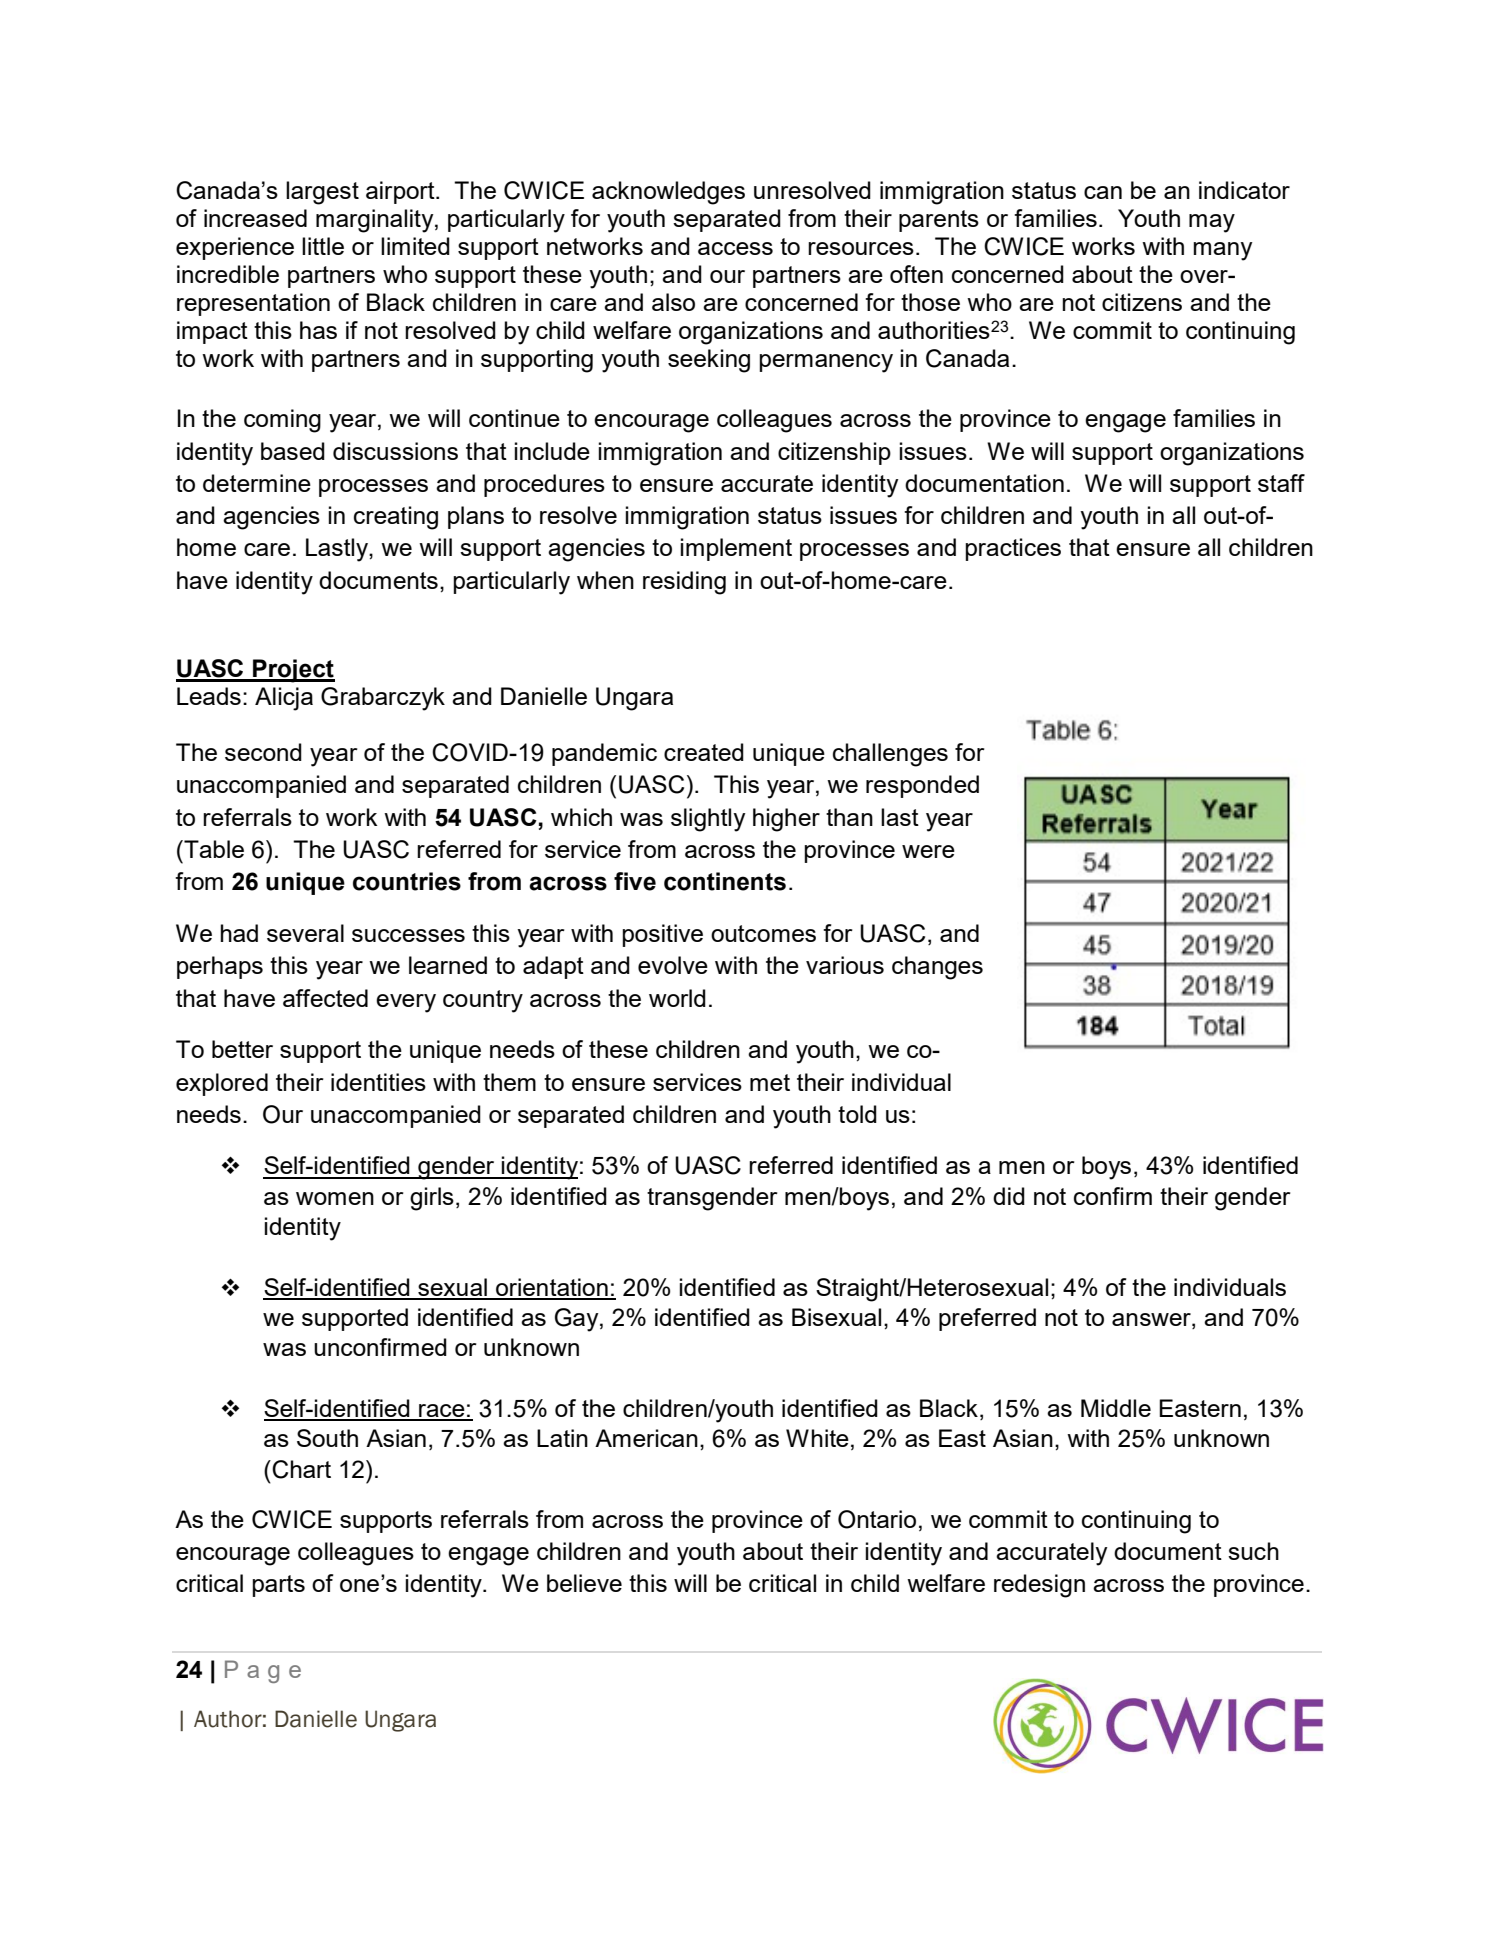 This page has width=1494, height=1933. Describe the element at coordinates (578, 1320) in the page. I see `Gay` at that location.
